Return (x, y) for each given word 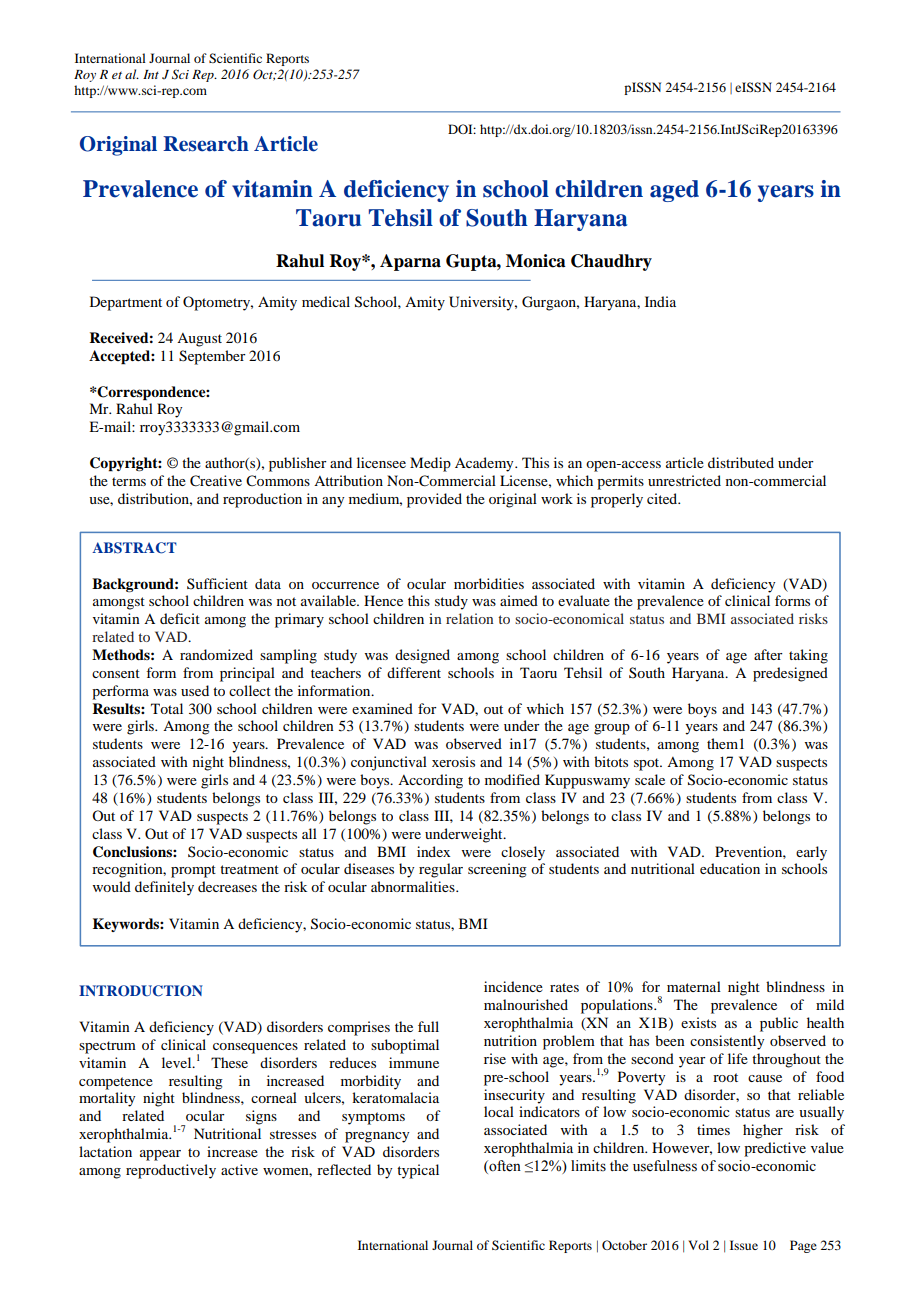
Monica (536, 261)
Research (206, 144)
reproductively (171, 1171)
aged (674, 191)
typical (418, 1171)
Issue (744, 1245)
